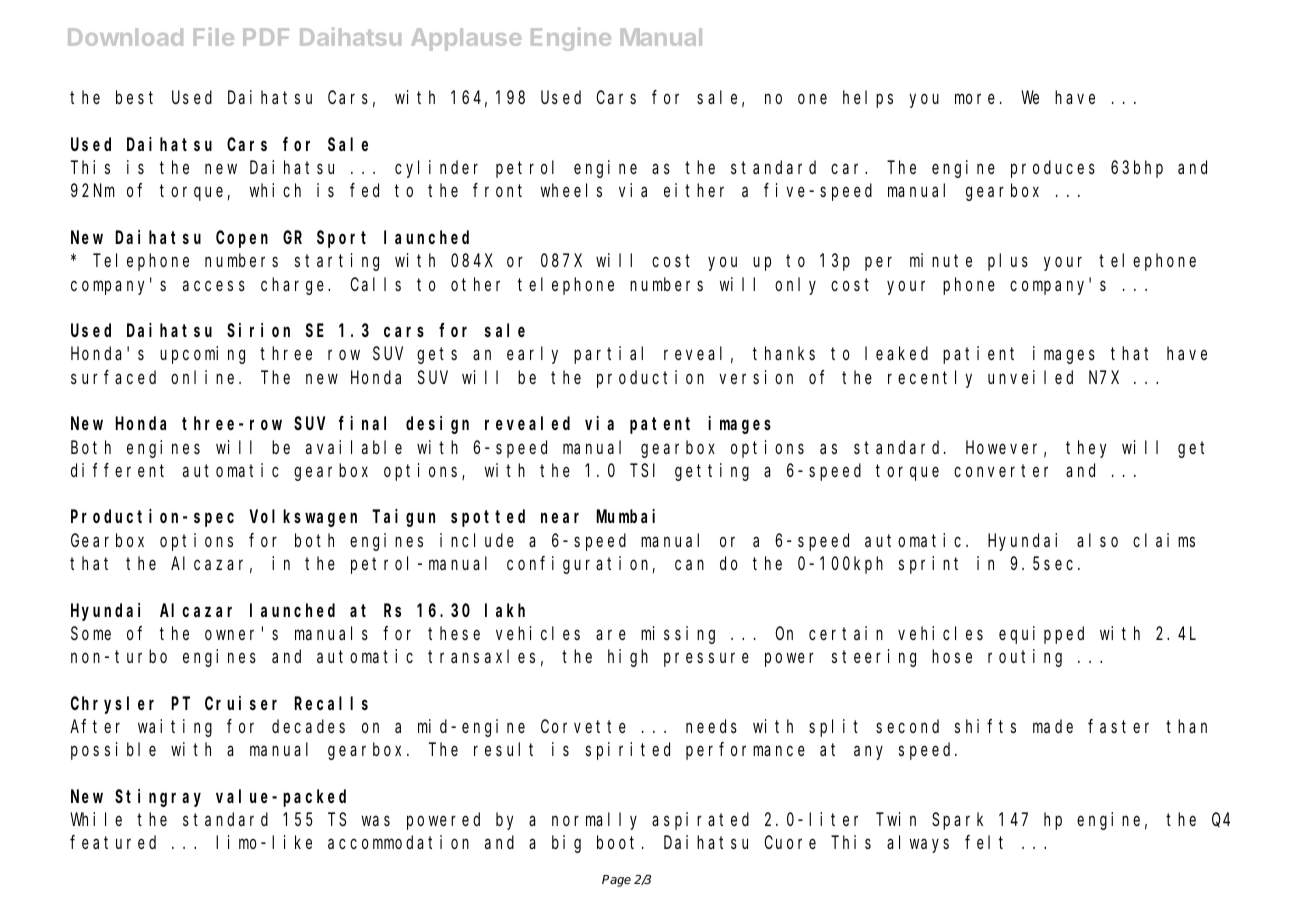 The image size is (1308, 924). What do you see at coordinates (214, 36) in the screenshot?
I see `File` at bounding box center [214, 36].
